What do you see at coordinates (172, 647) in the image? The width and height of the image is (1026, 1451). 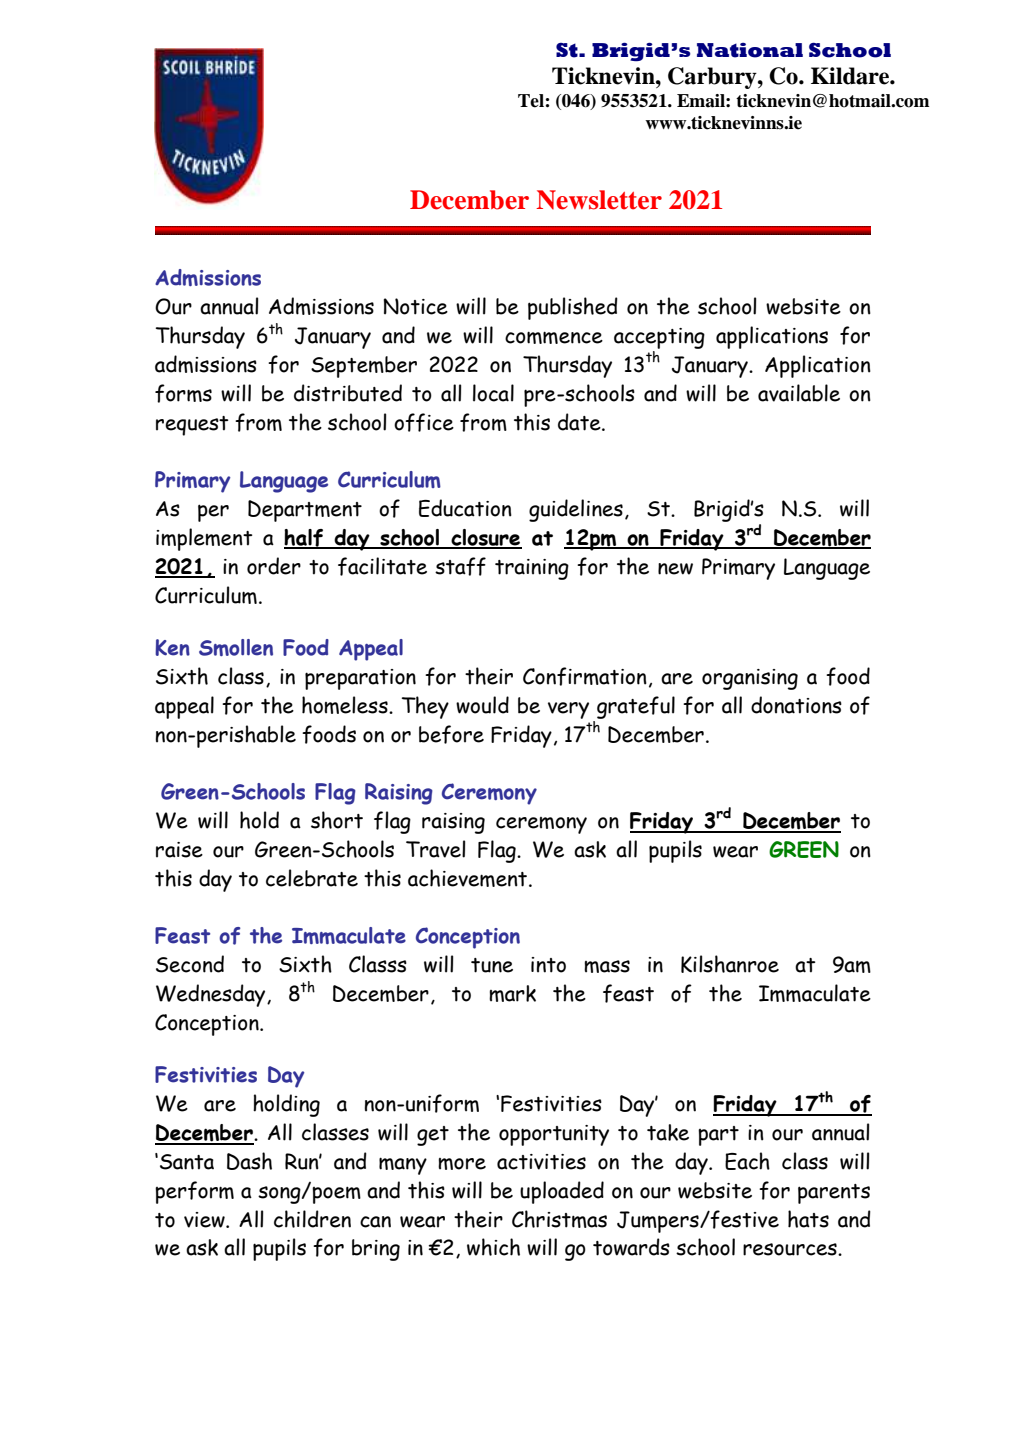 I see `Ken` at bounding box center [172, 647].
